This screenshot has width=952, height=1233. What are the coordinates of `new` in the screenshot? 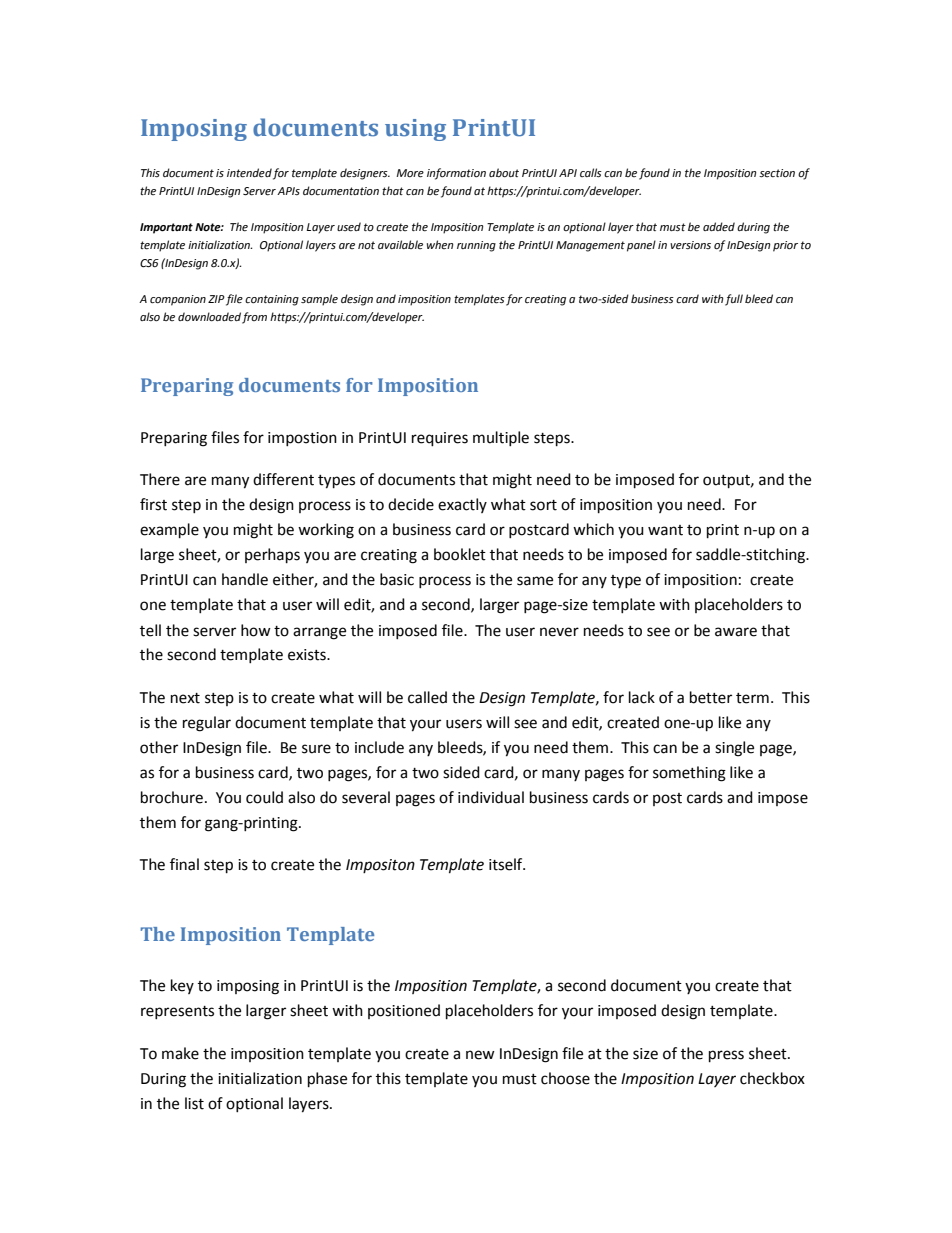 It's located at (480, 1055).
